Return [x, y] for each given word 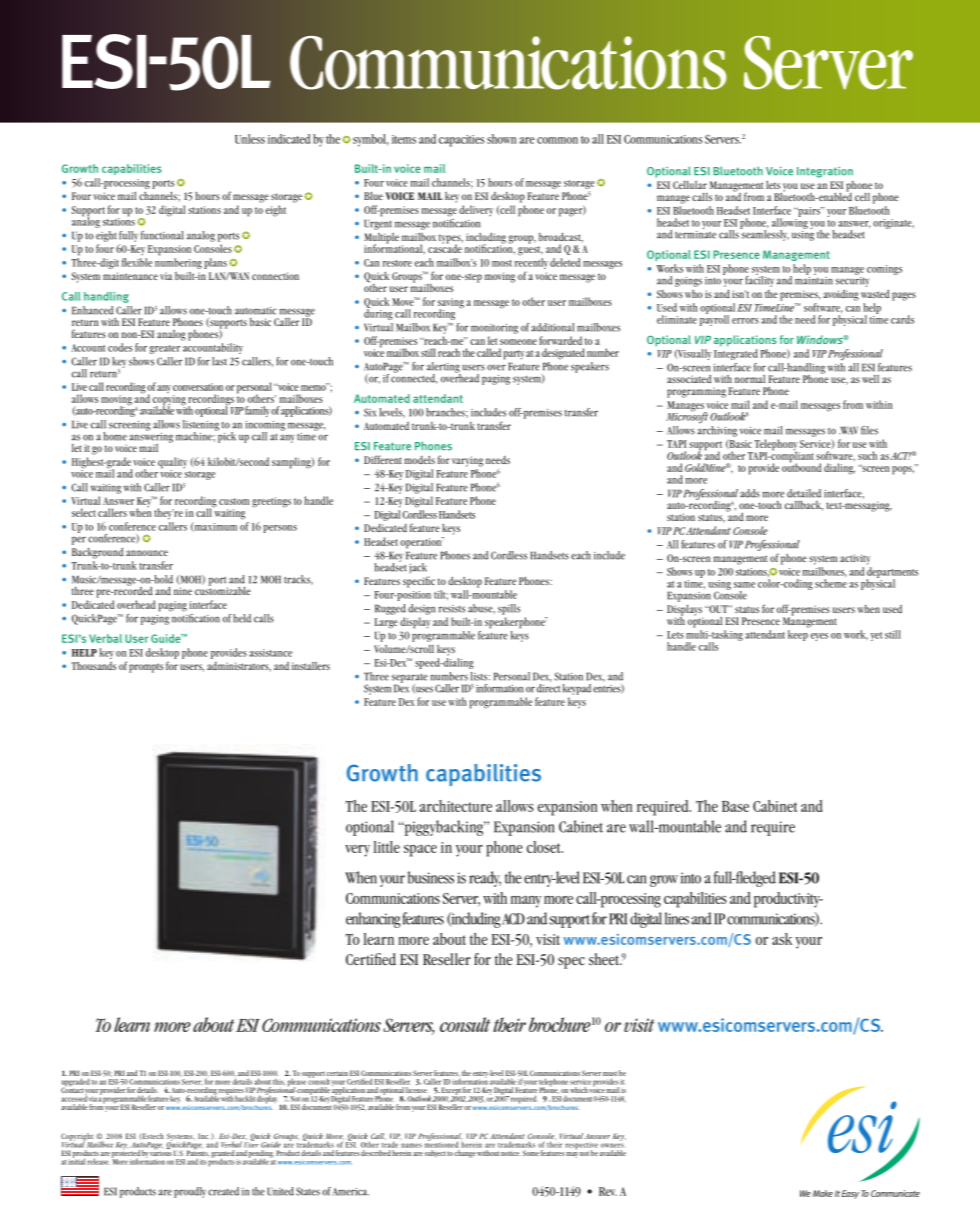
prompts [146, 668]
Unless [250, 139]
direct [548, 687]
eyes [819, 637]
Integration [825, 172]
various [161, 1152]
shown [501, 139]
